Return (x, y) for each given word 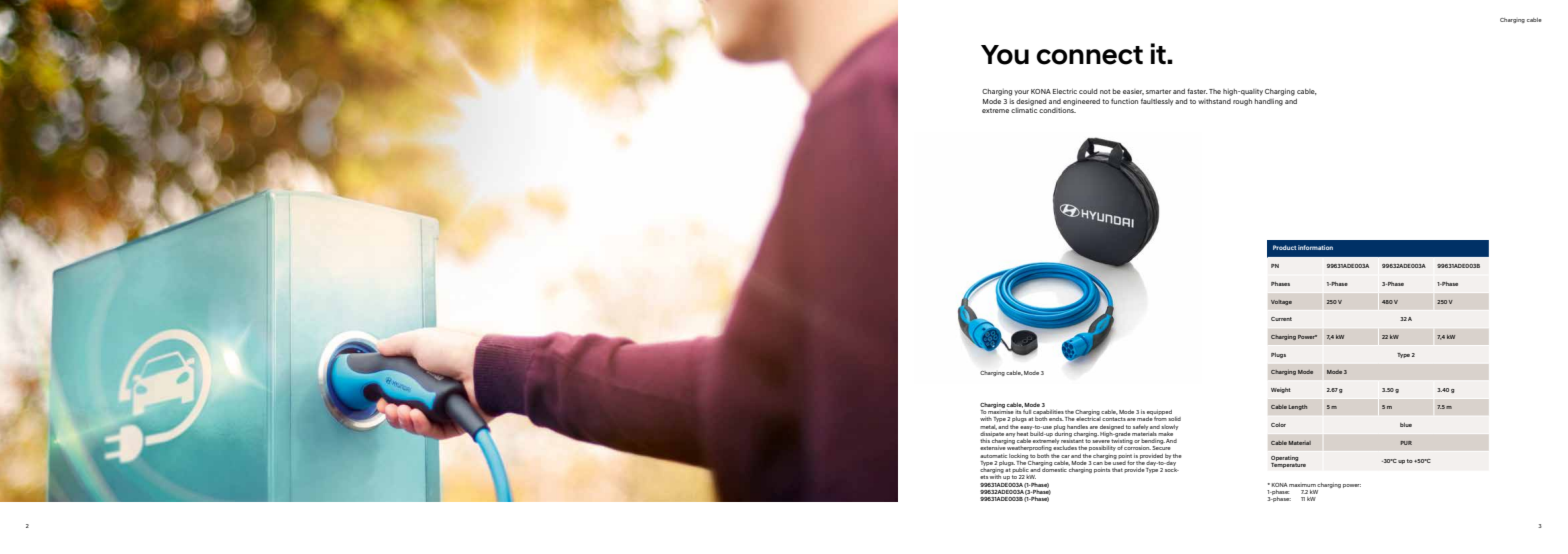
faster (1197, 91)
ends (1056, 419)
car (1065, 456)
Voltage (1281, 302)
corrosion (1137, 448)
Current (1281, 319)
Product (1284, 247)
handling (1269, 102)
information (1315, 247)
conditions (1057, 110)
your (1021, 93)
